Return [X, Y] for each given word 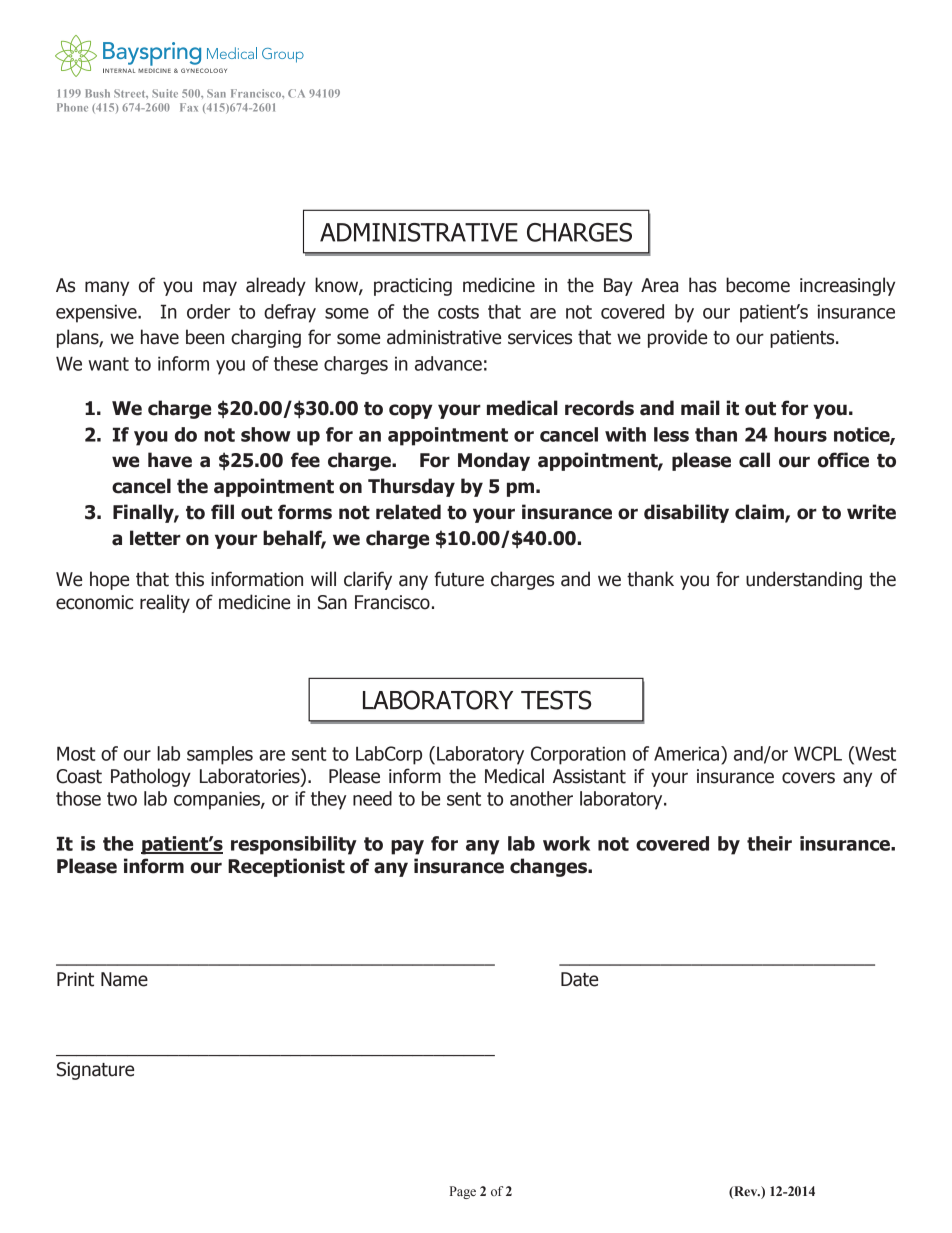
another [541, 798]
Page [463, 1192]
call [754, 460]
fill [222, 511]
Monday [494, 461]
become [758, 285]
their [769, 843]
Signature [95, 1071]
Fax [189, 107]
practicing [413, 287]
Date [579, 979]
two [122, 799]
